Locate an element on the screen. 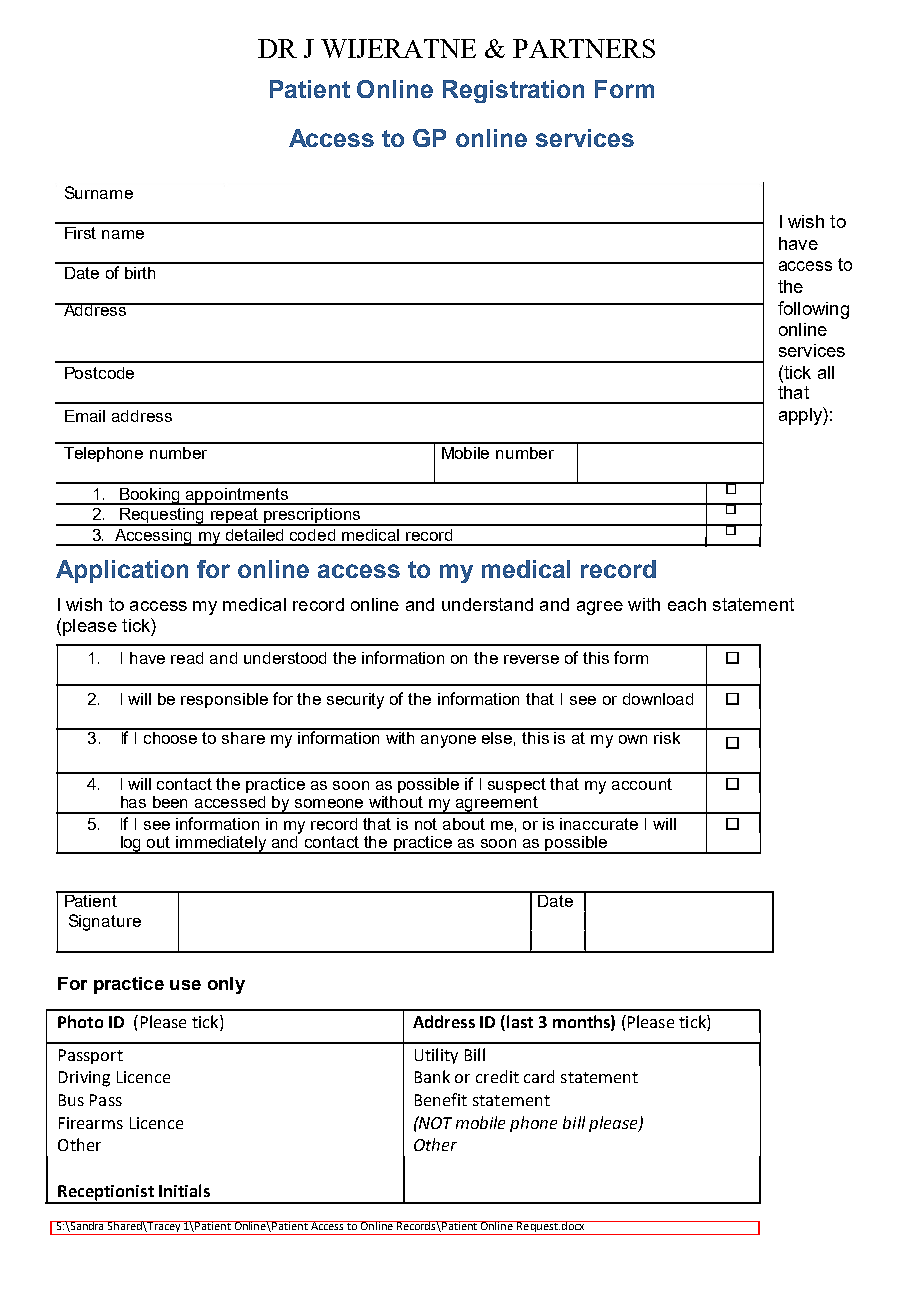  Initials is located at coordinates (184, 1190).
